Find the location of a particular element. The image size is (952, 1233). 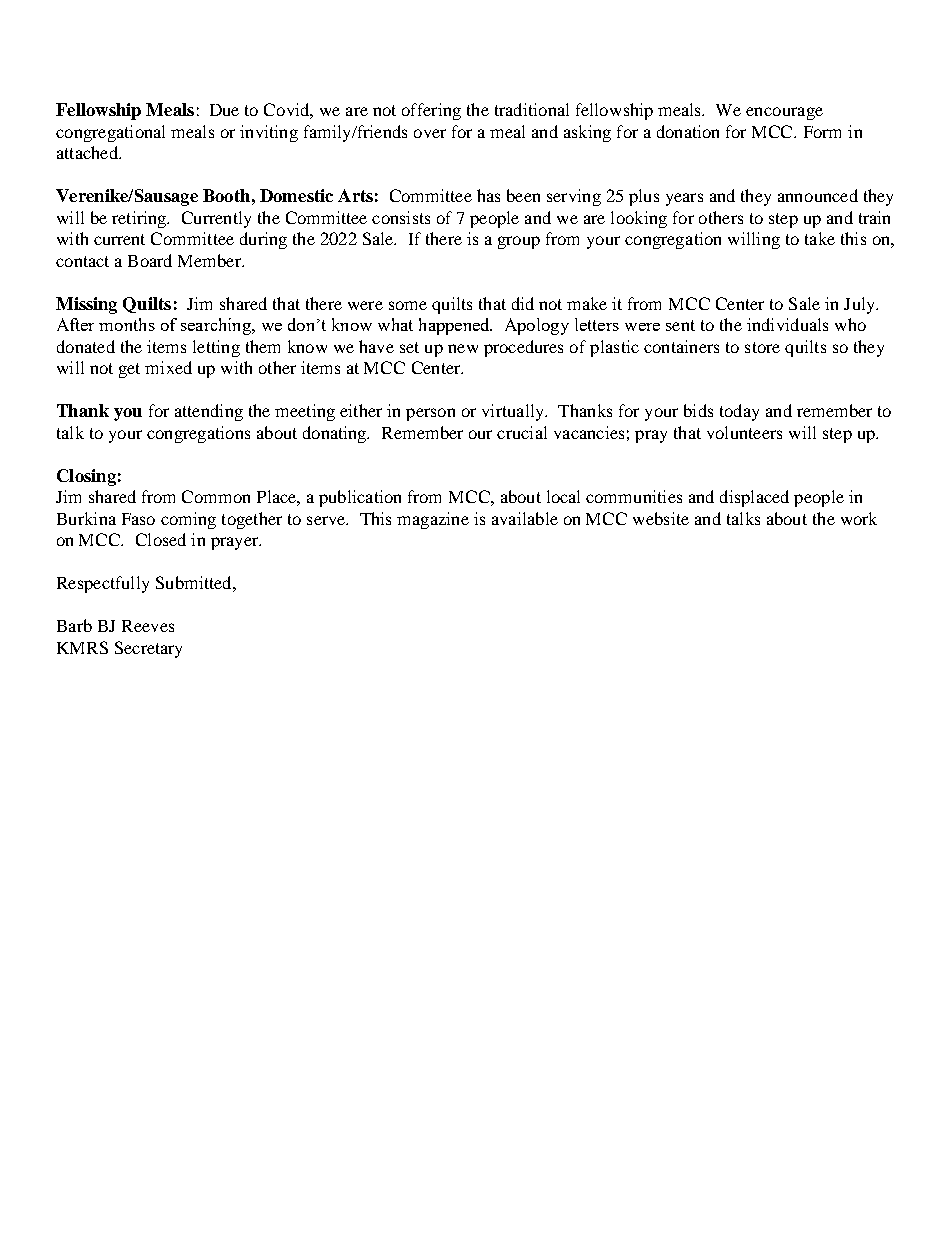

crucial is located at coordinates (522, 432).
